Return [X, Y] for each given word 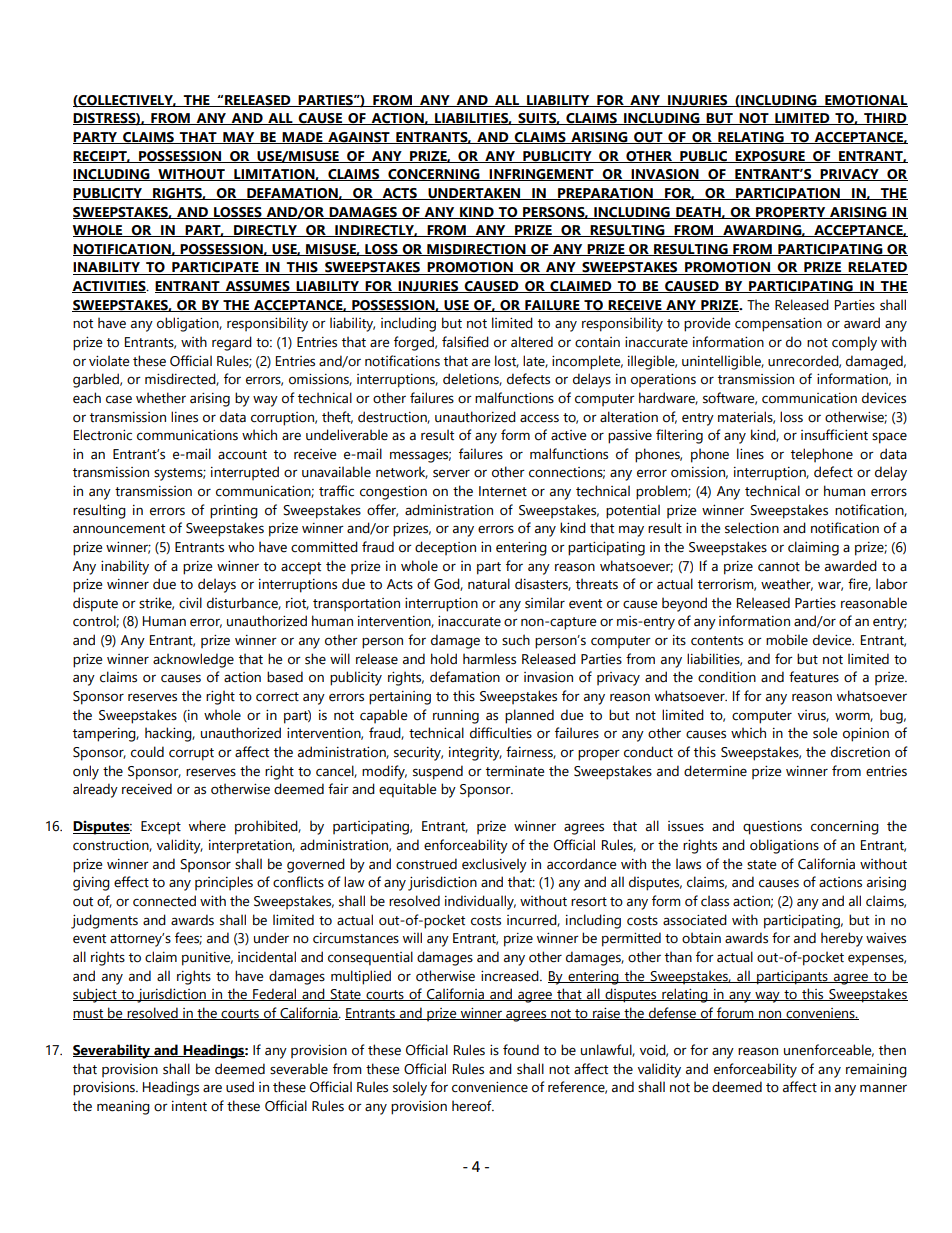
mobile [787, 640]
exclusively [494, 865]
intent [189, 1106]
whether [161, 398]
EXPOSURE [770, 157]
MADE [303, 138]
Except [161, 828]
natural [489, 584]
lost [507, 361]
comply [854, 343]
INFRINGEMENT [542, 175]
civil [190, 602]
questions [772, 828]
